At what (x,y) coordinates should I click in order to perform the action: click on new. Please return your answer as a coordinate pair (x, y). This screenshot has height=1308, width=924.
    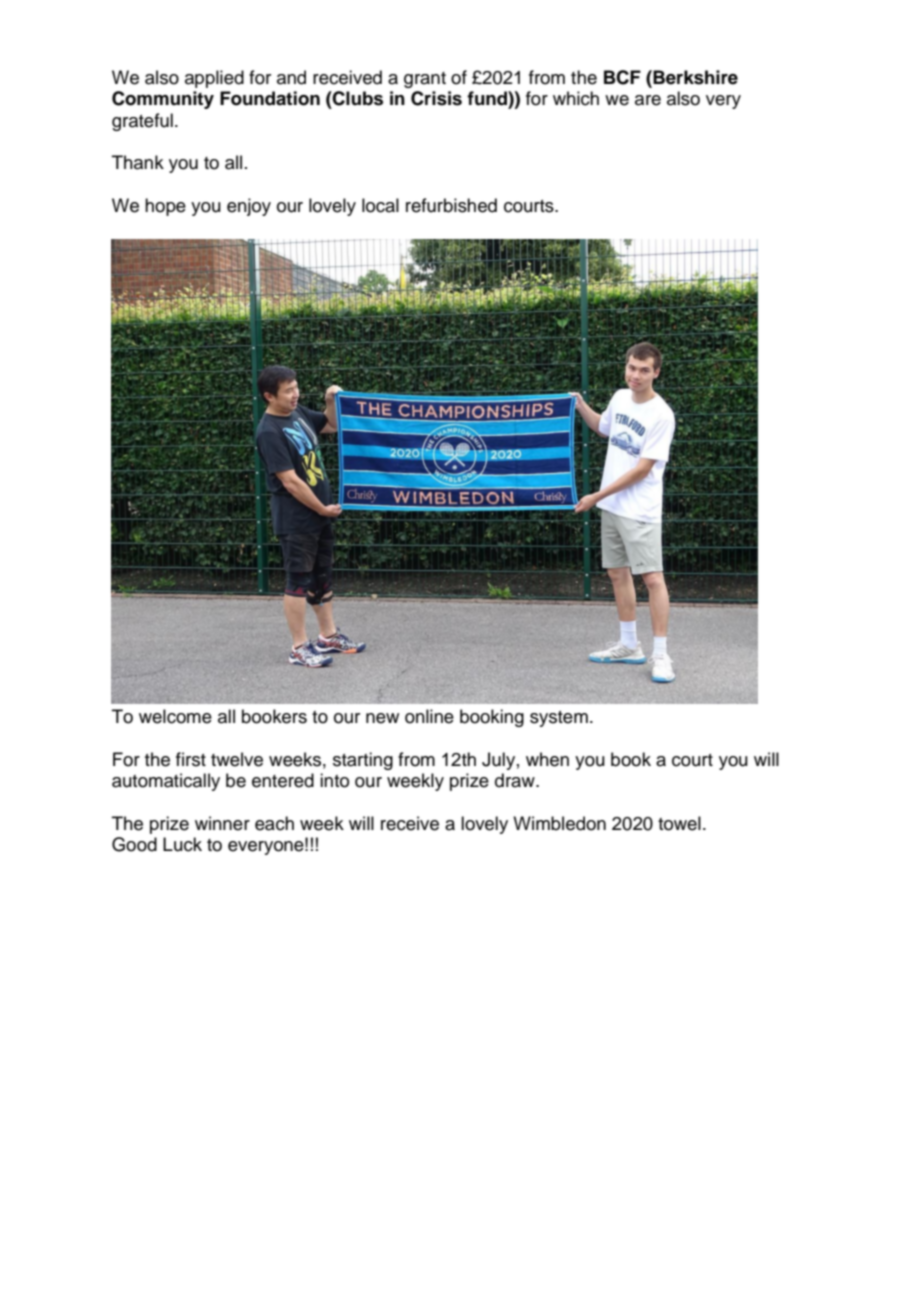
    Looking at the image, I should click on (382, 718).
